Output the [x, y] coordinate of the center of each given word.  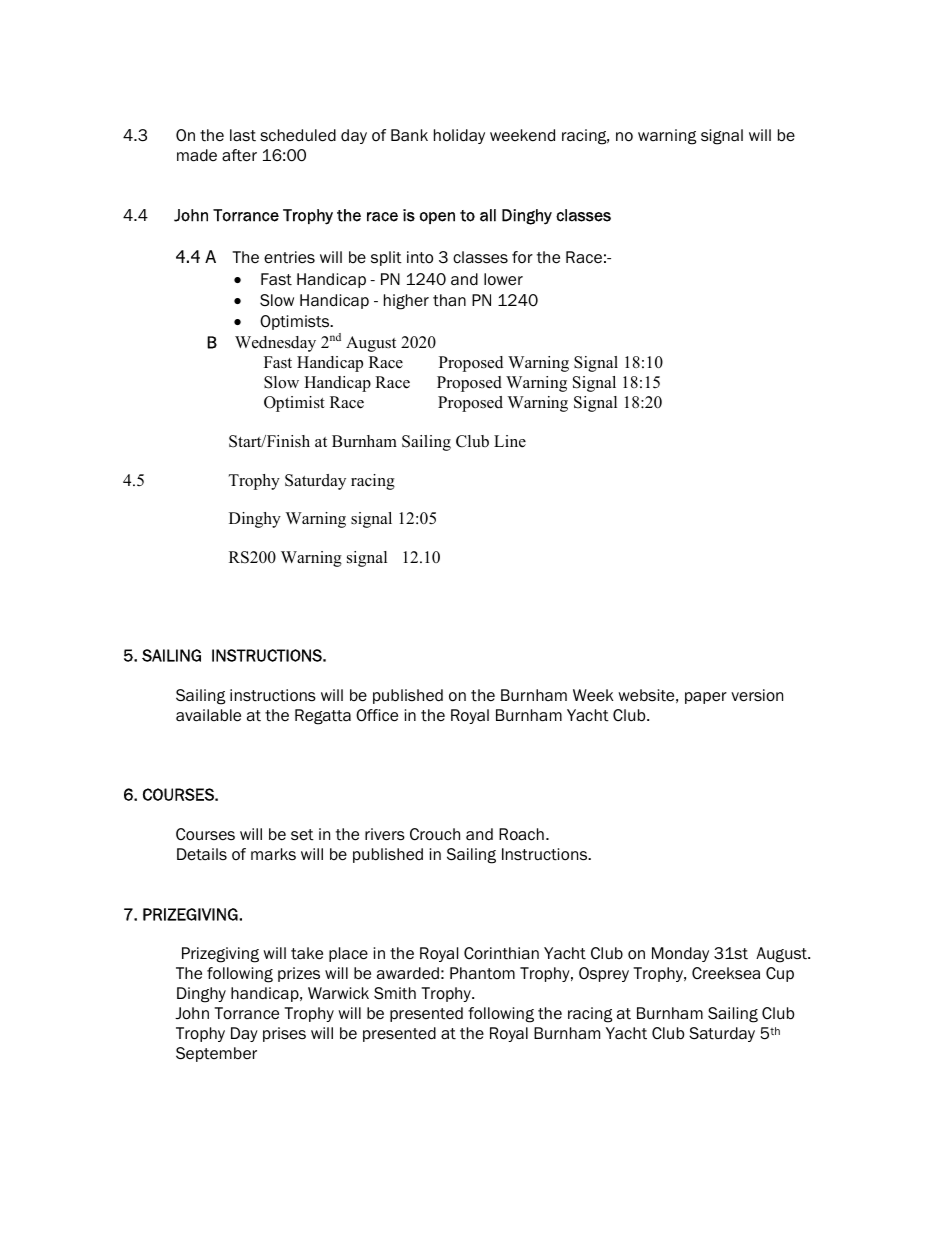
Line [510, 441]
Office [377, 715]
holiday [459, 136]
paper [706, 698]
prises [284, 1034]
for [522, 257]
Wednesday [275, 344]
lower [503, 279]
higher [406, 302]
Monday [680, 954]
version [757, 695]
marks [273, 854]
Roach [521, 834]
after [239, 155]
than [449, 300]
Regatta [323, 717]
